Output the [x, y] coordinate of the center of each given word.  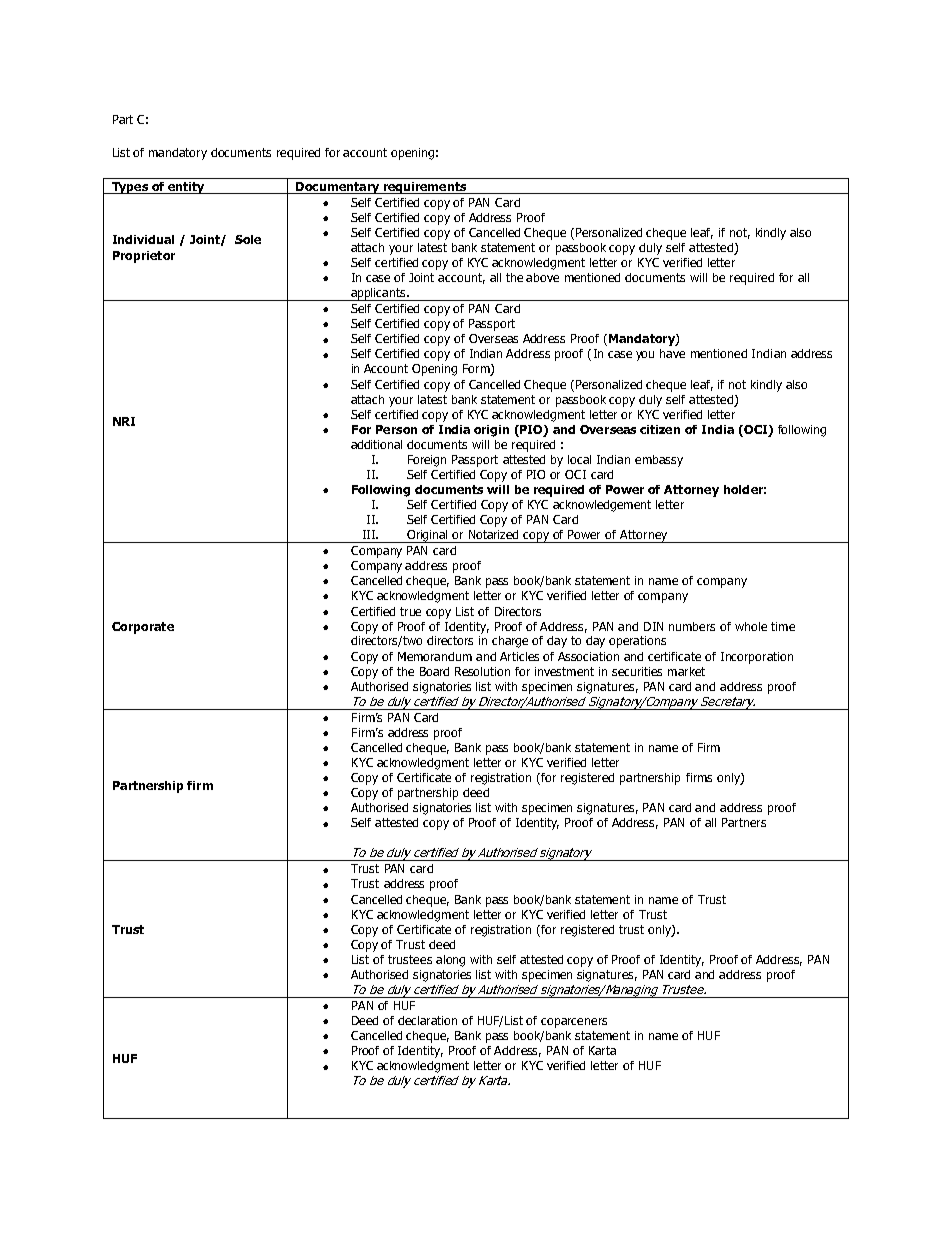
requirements [425, 188]
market [686, 671]
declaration [427, 1020]
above [542, 277]
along [450, 961]
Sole [248, 239]
